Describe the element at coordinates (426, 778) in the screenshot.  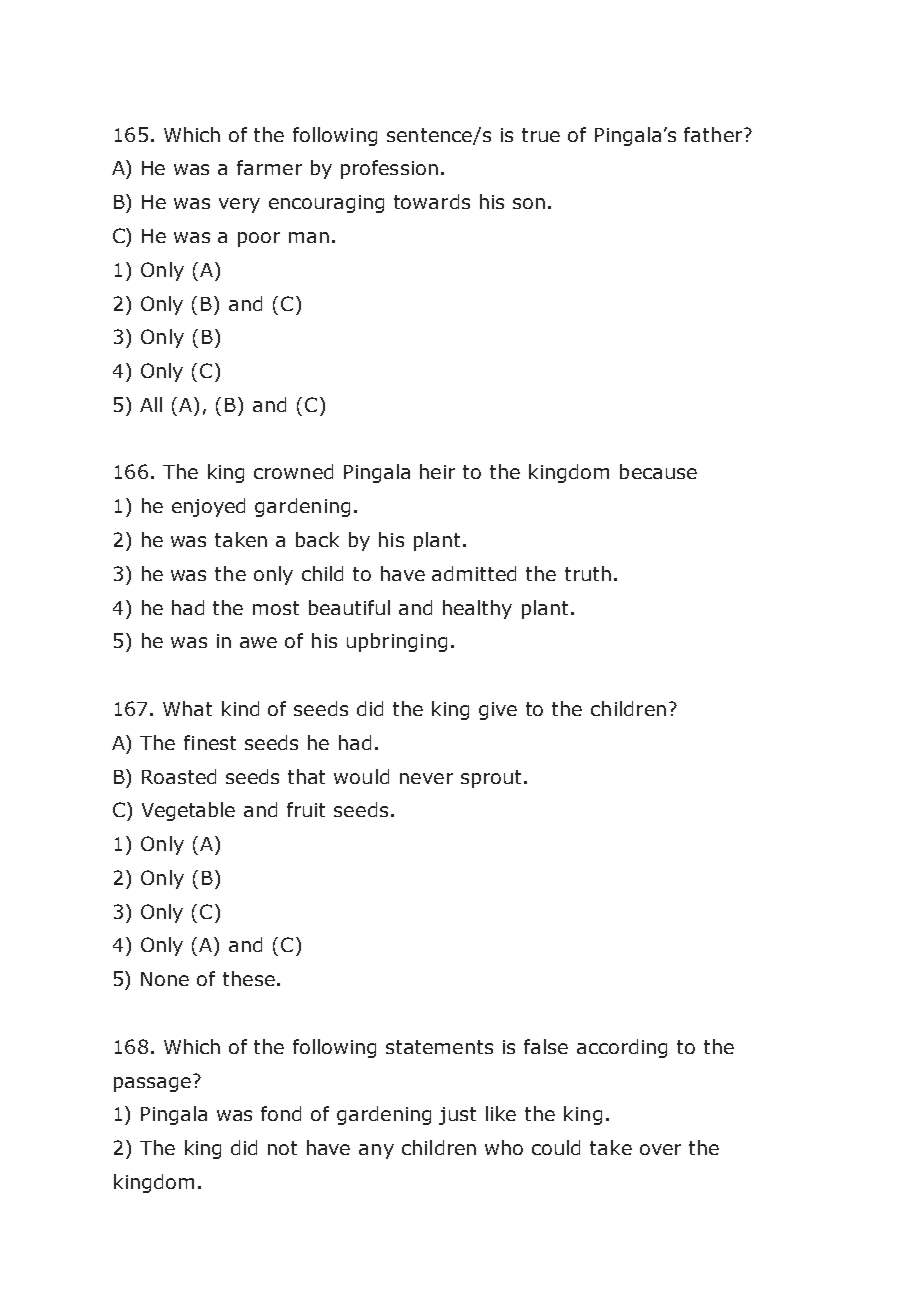
I see `never` at that location.
